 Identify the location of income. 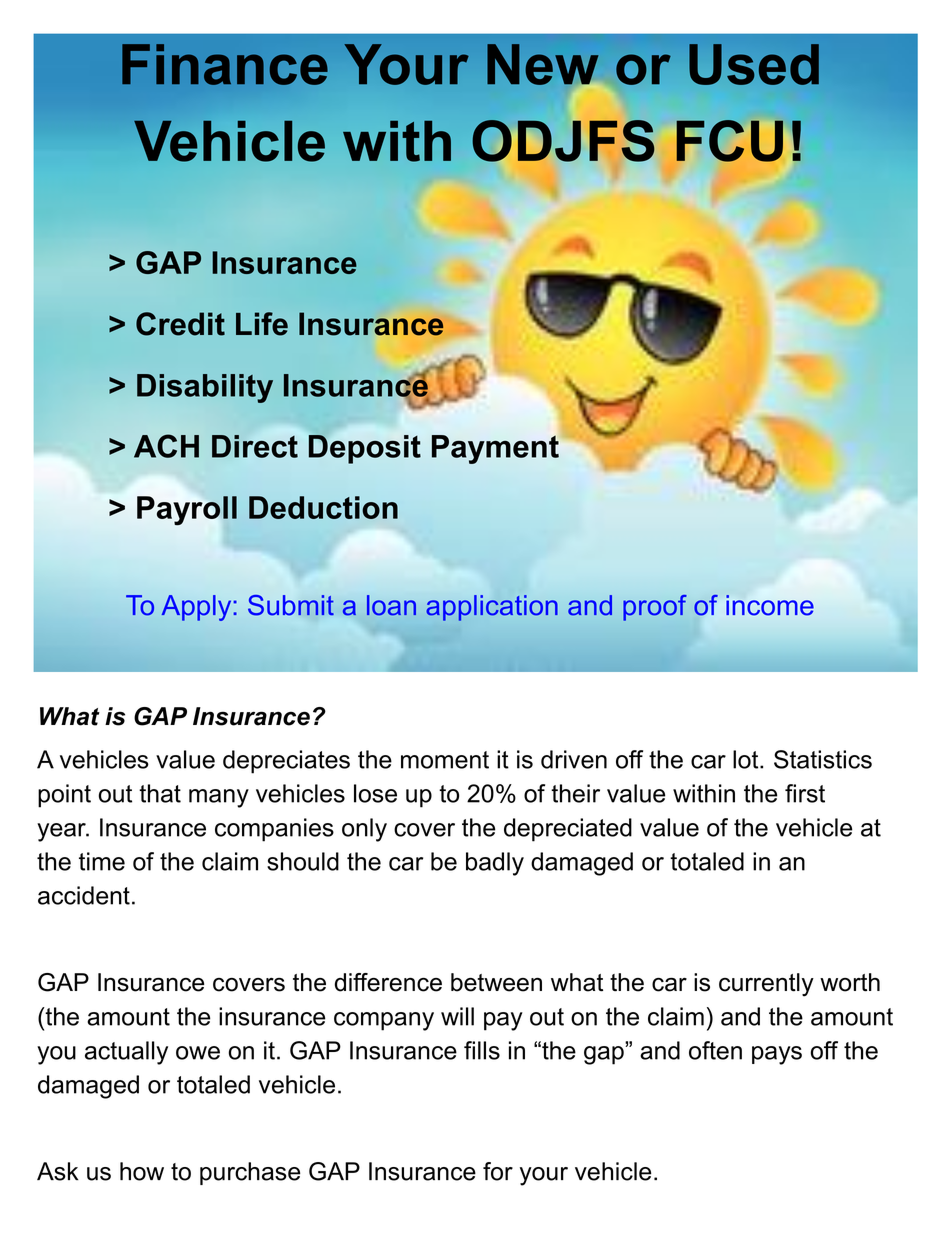
(770, 605).
